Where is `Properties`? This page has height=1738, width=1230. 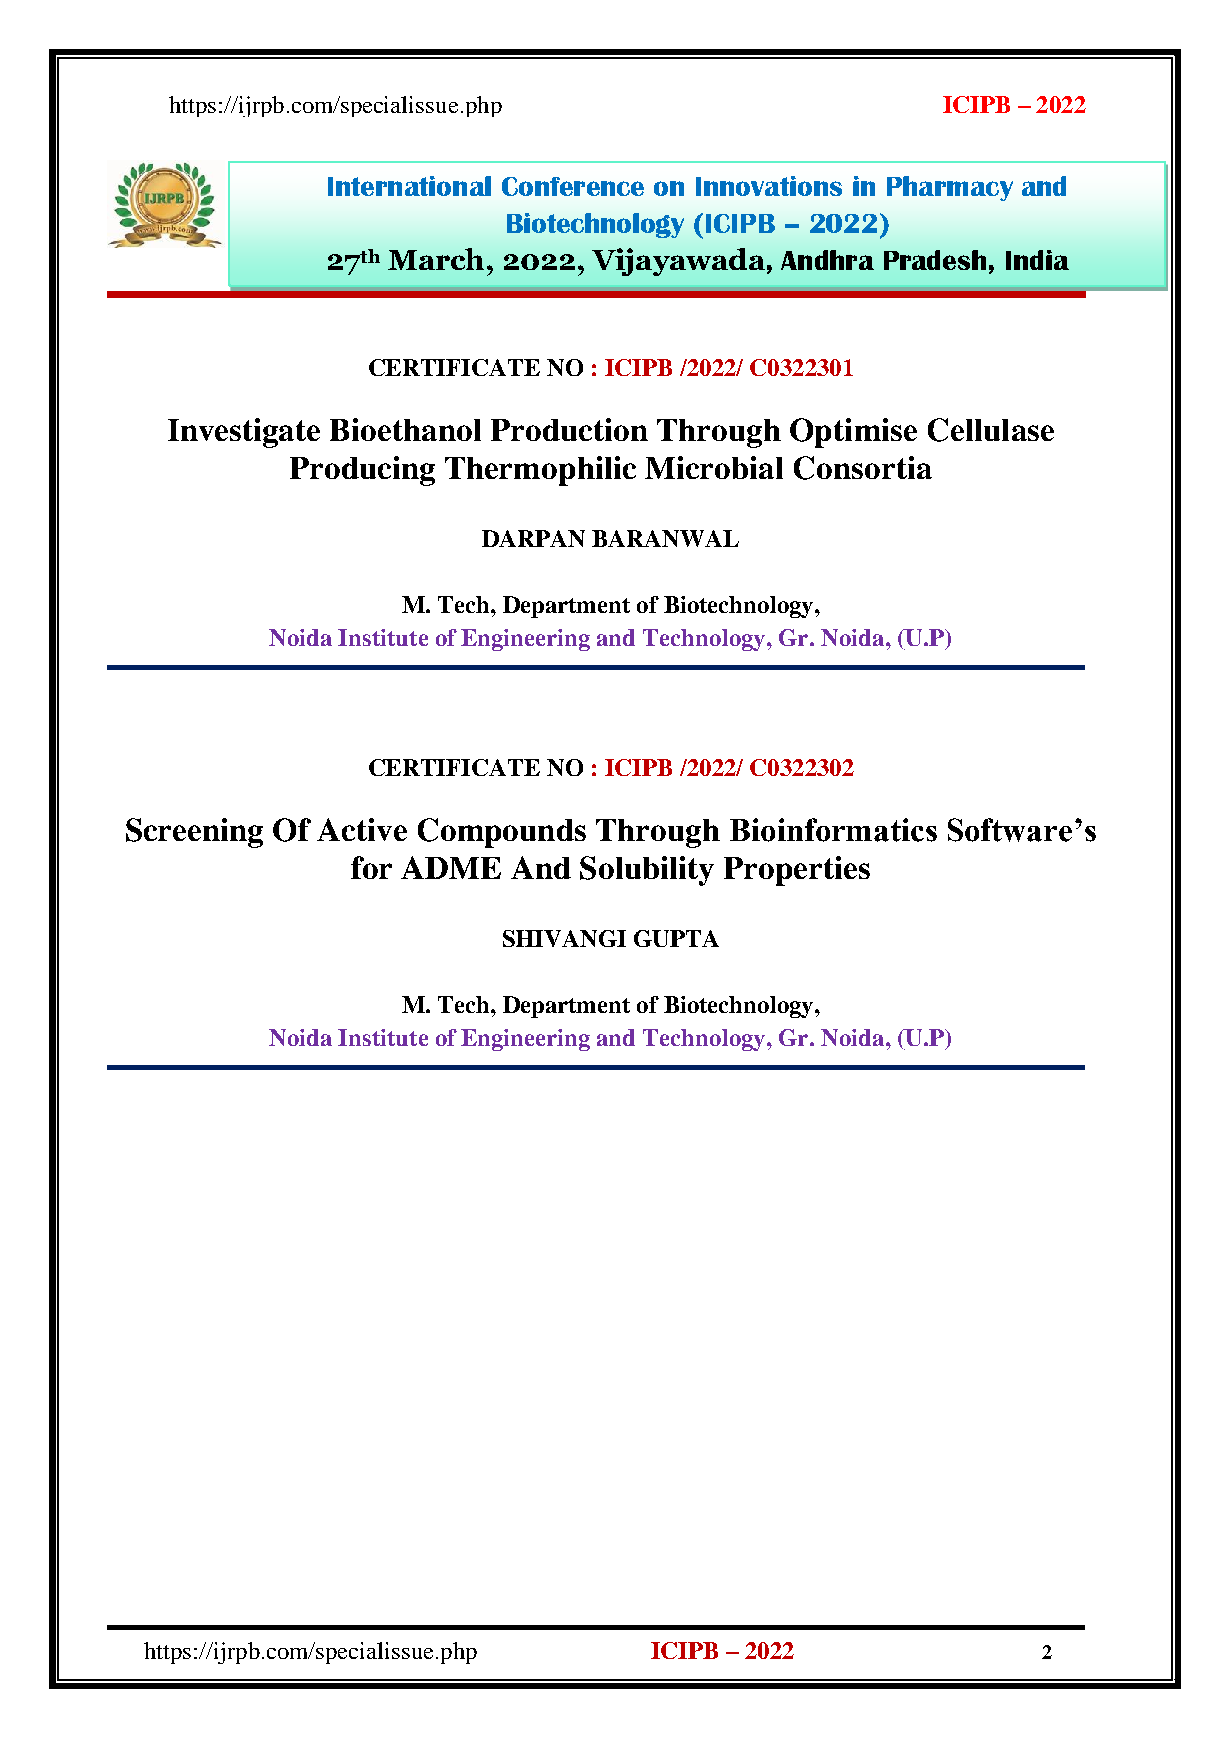
Properties is located at coordinates (797, 871).
